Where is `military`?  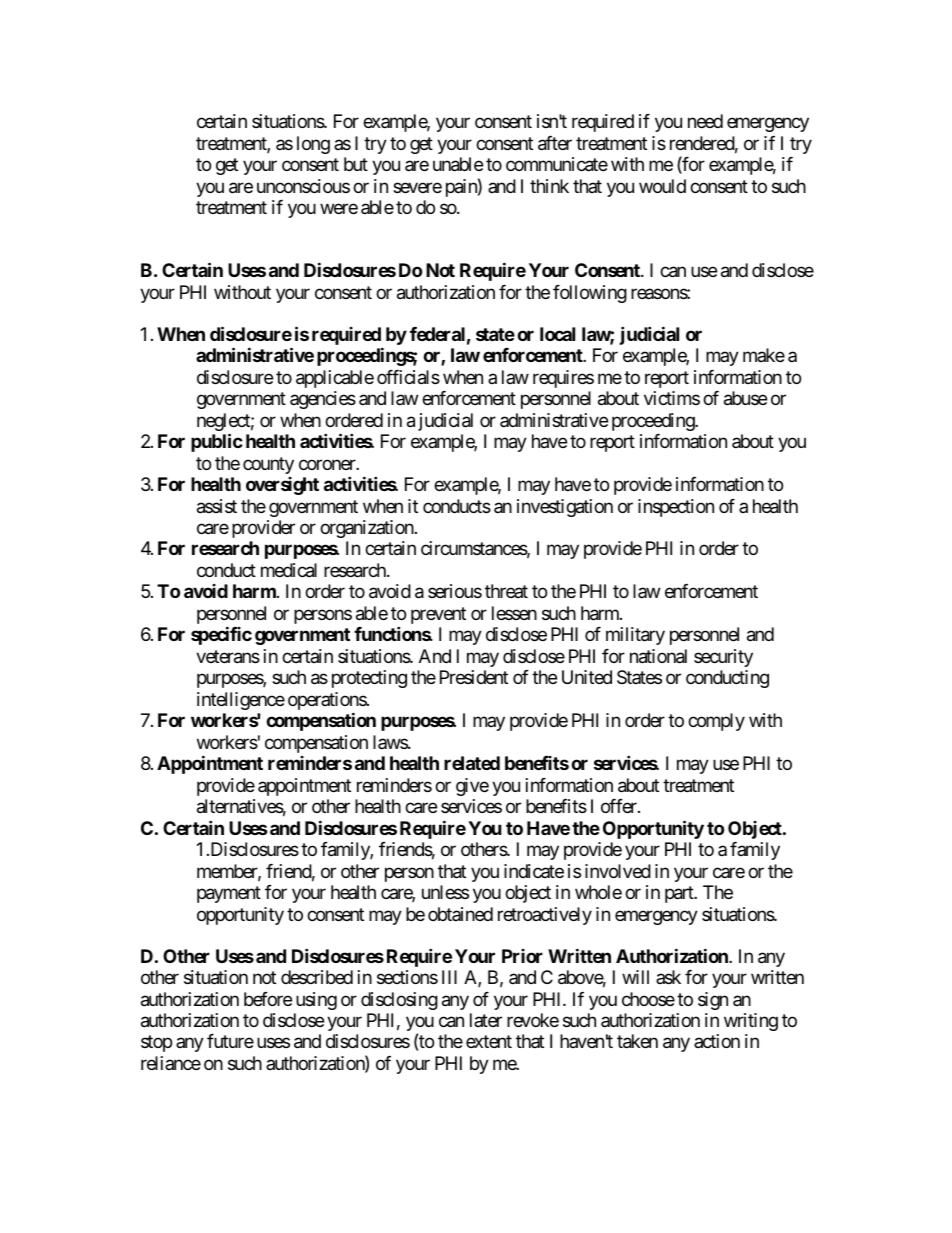 military is located at coordinates (635, 636).
